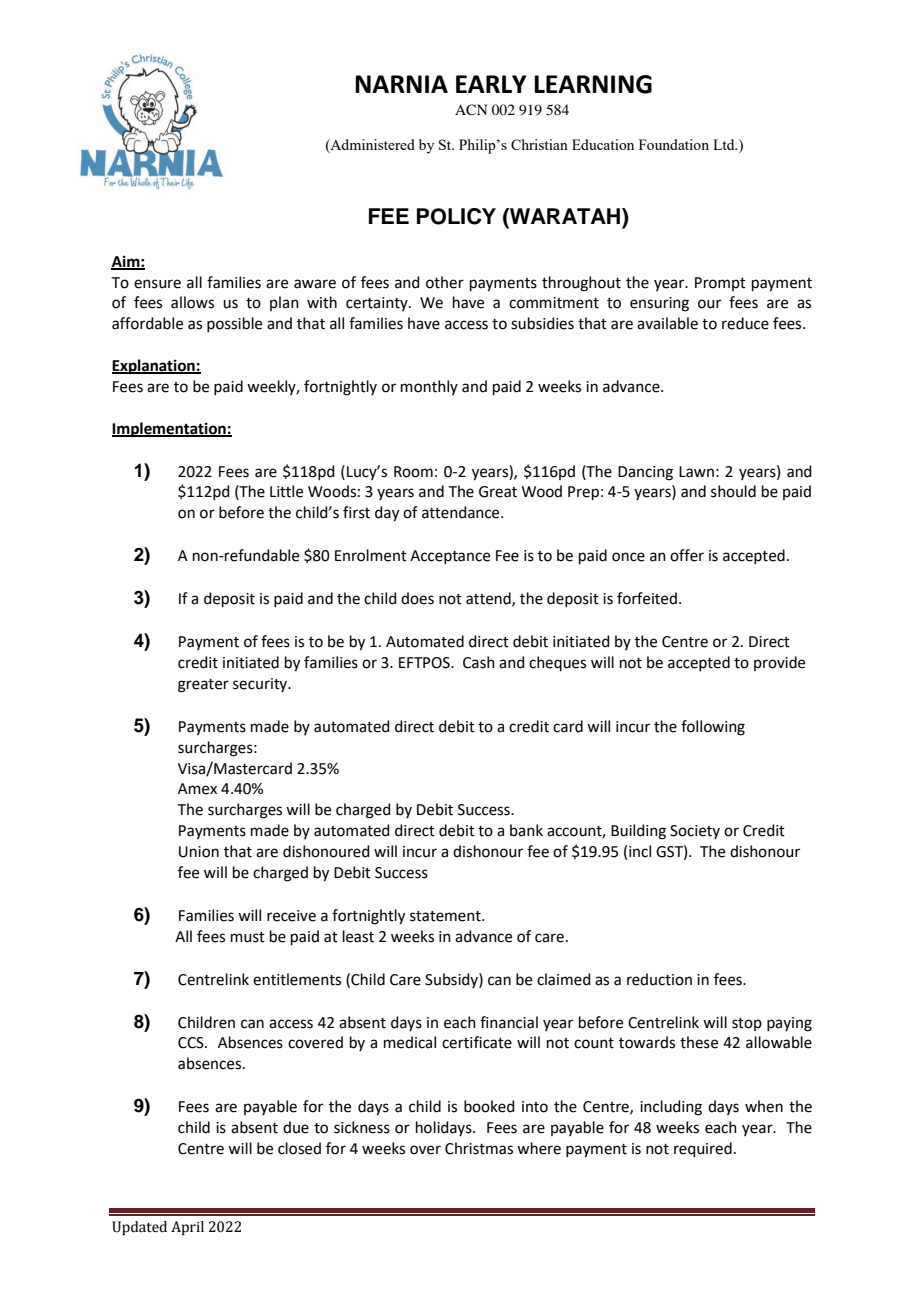  I want to click on required, so click(703, 1149).
